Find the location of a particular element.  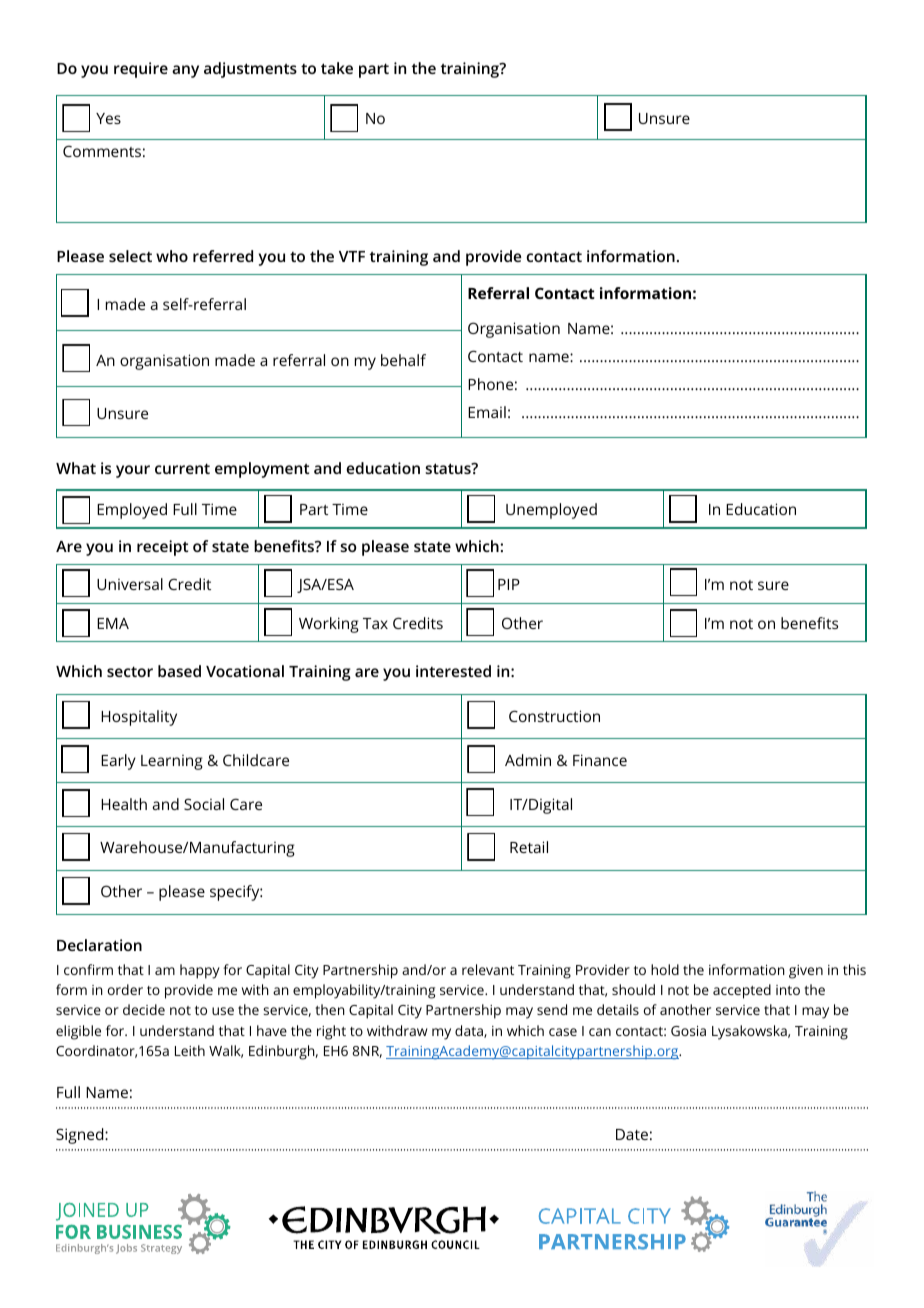

take is located at coordinates (337, 68).
